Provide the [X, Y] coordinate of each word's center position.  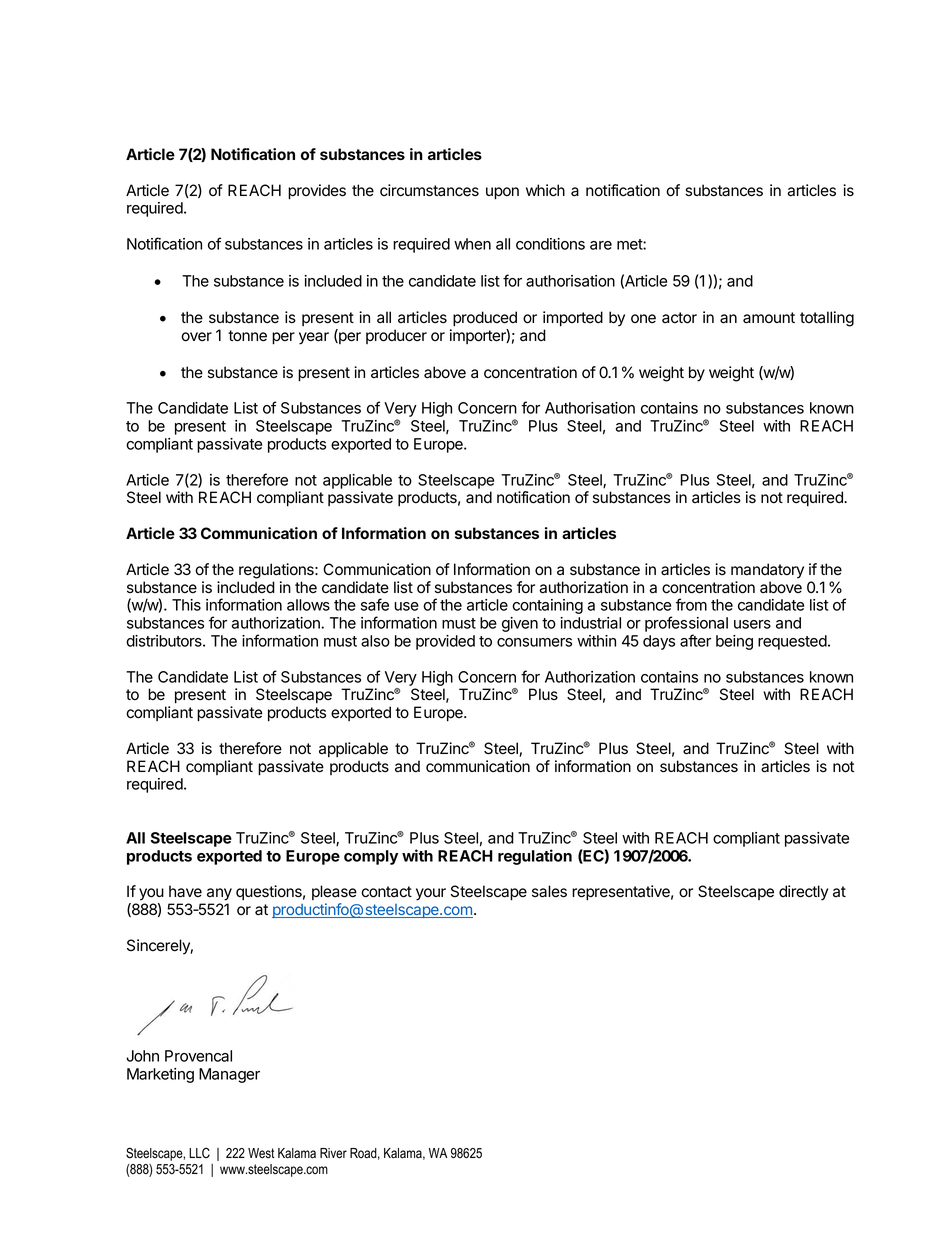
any [219, 894]
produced [485, 319]
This [186, 605]
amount [769, 318]
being [734, 642]
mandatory [767, 571]
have [185, 891]
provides [317, 192]
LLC [199, 1152]
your [431, 894]
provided [445, 642]
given [520, 624]
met [630, 244]
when [472, 244]
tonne [247, 336]
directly [803, 893]
